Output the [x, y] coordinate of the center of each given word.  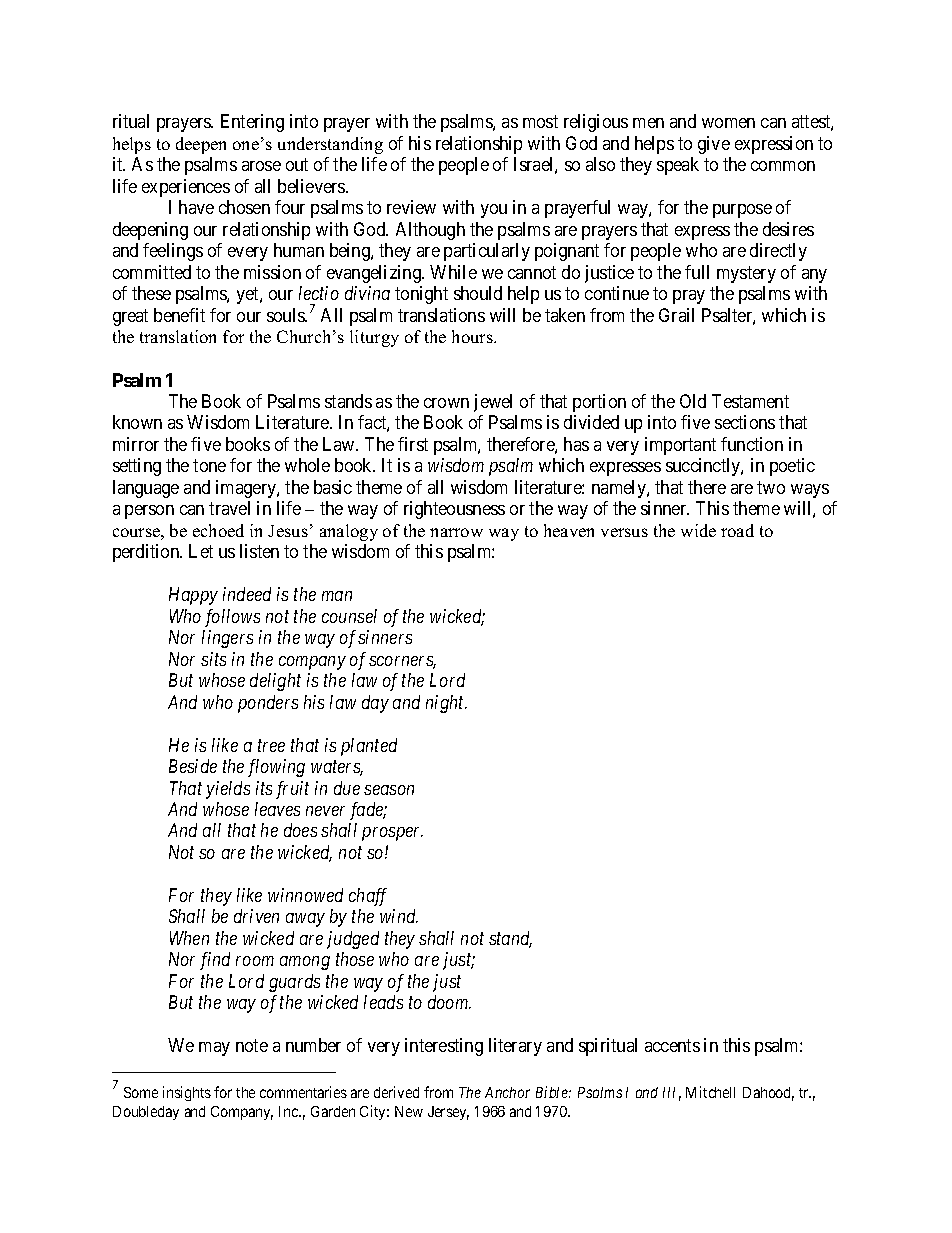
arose [261, 166]
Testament [750, 401]
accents [672, 1046]
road [737, 530]
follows [232, 618]
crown [446, 403]
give [714, 145]
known [137, 422]
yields [228, 790]
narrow [456, 532]
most [540, 122]
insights [187, 1093]
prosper [392, 834]
